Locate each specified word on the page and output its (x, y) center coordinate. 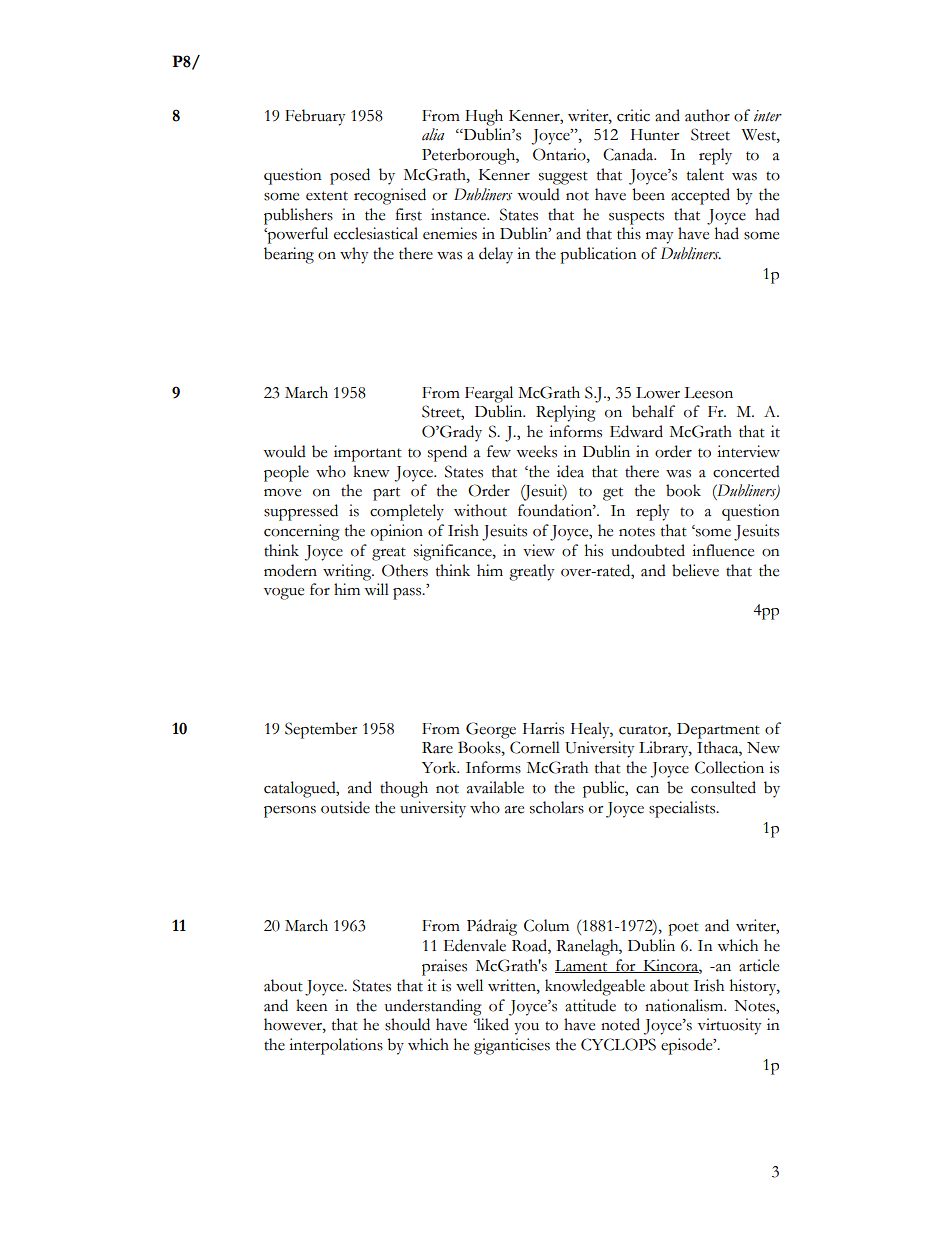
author (707, 115)
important (368, 453)
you (526, 1029)
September (321, 730)
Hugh (484, 117)
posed (350, 176)
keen (312, 1005)
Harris (543, 728)
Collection (729, 767)
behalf (653, 411)
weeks (536, 451)
